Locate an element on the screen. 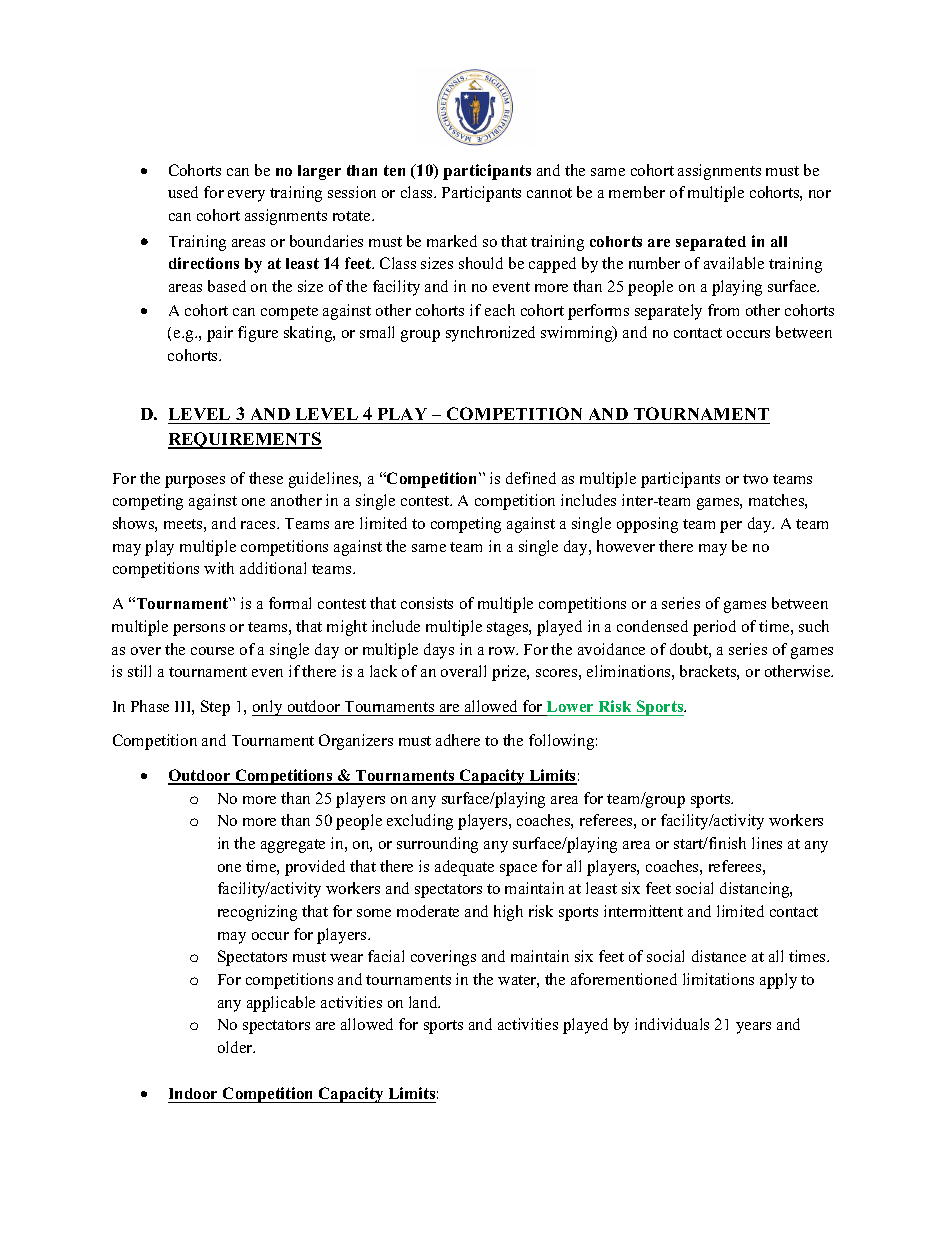  land is located at coordinates (424, 1002).
